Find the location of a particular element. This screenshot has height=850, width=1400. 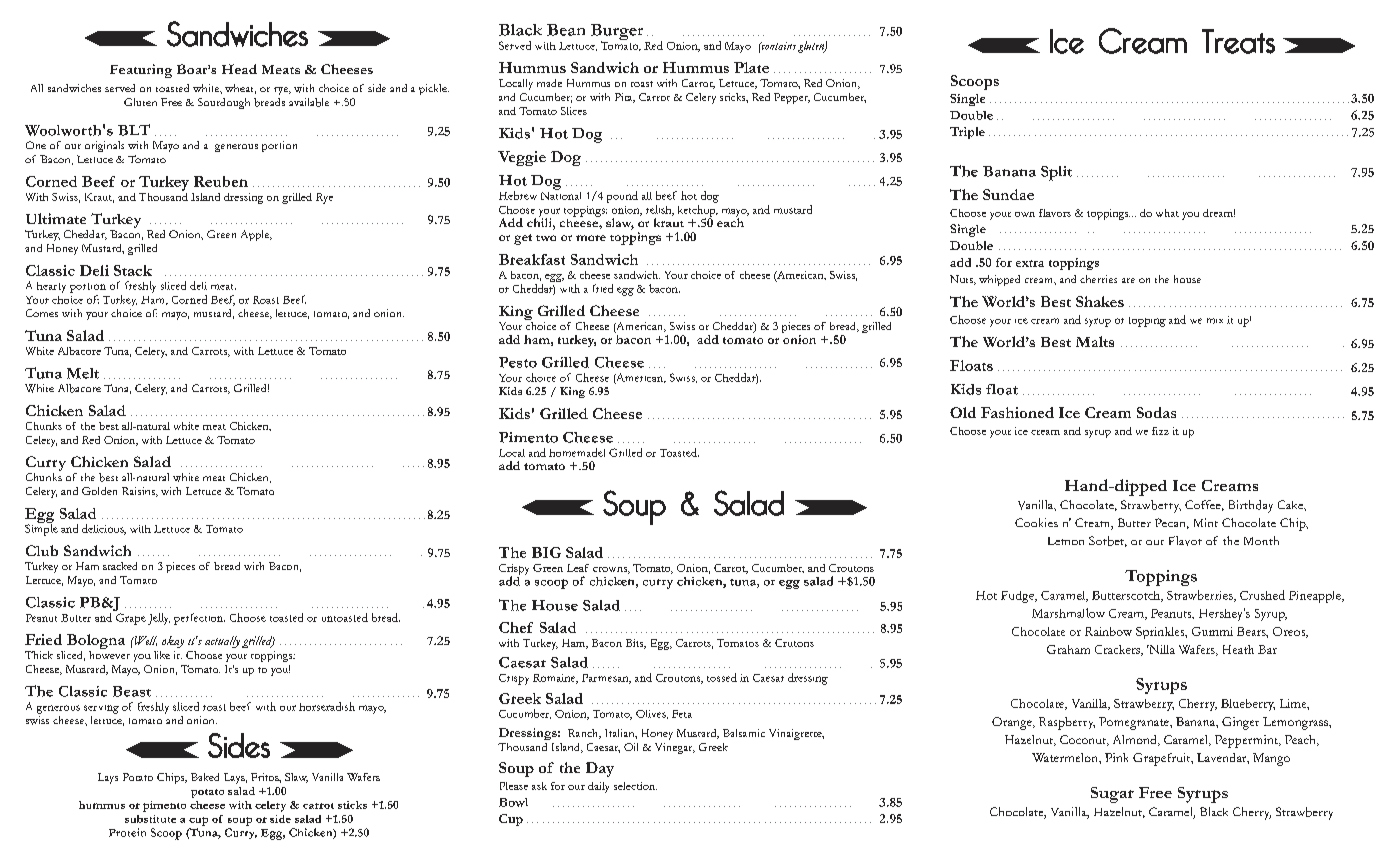

Pesto is located at coordinates (518, 362).
